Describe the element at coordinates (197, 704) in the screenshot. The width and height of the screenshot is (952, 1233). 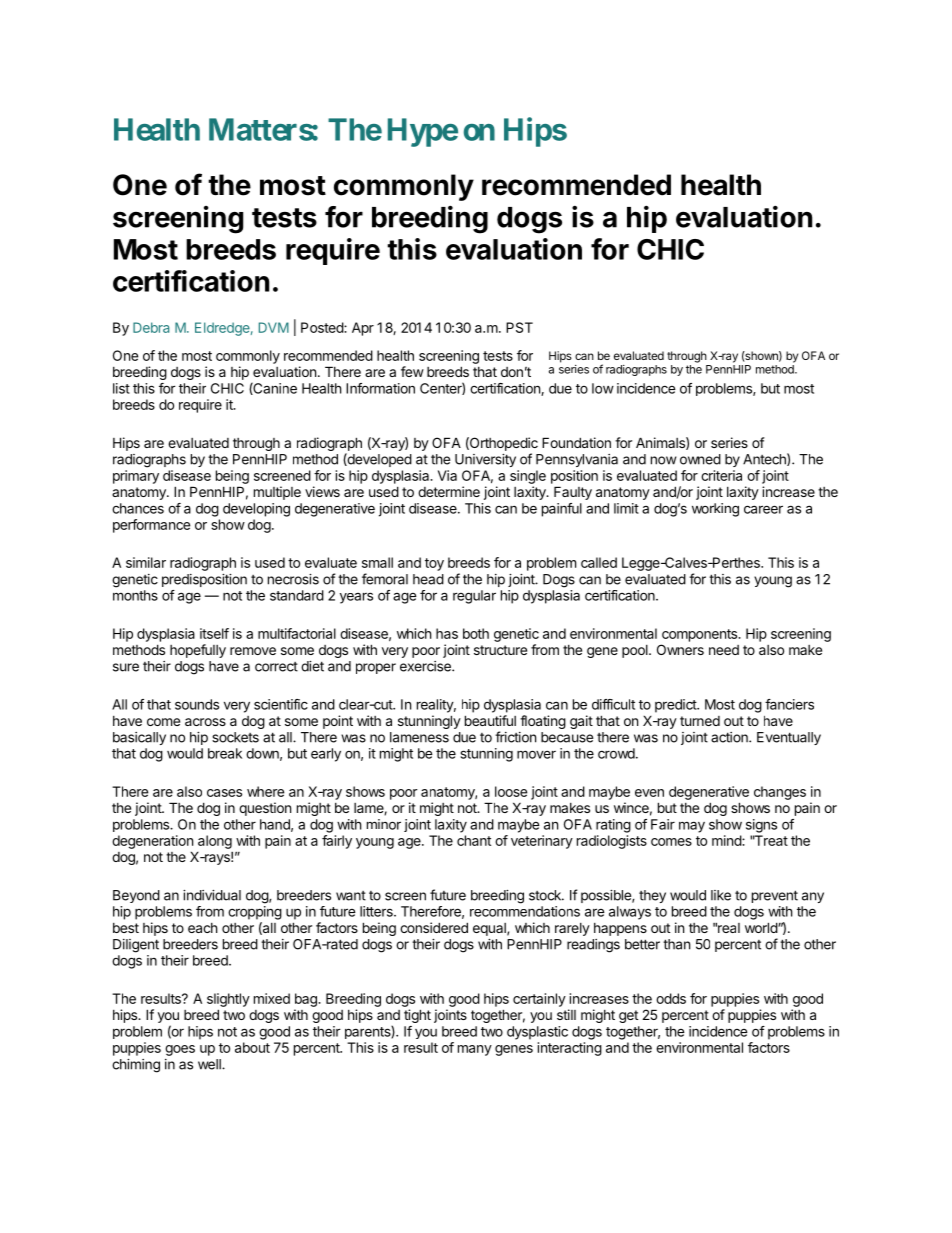
I see `sounds` at that location.
